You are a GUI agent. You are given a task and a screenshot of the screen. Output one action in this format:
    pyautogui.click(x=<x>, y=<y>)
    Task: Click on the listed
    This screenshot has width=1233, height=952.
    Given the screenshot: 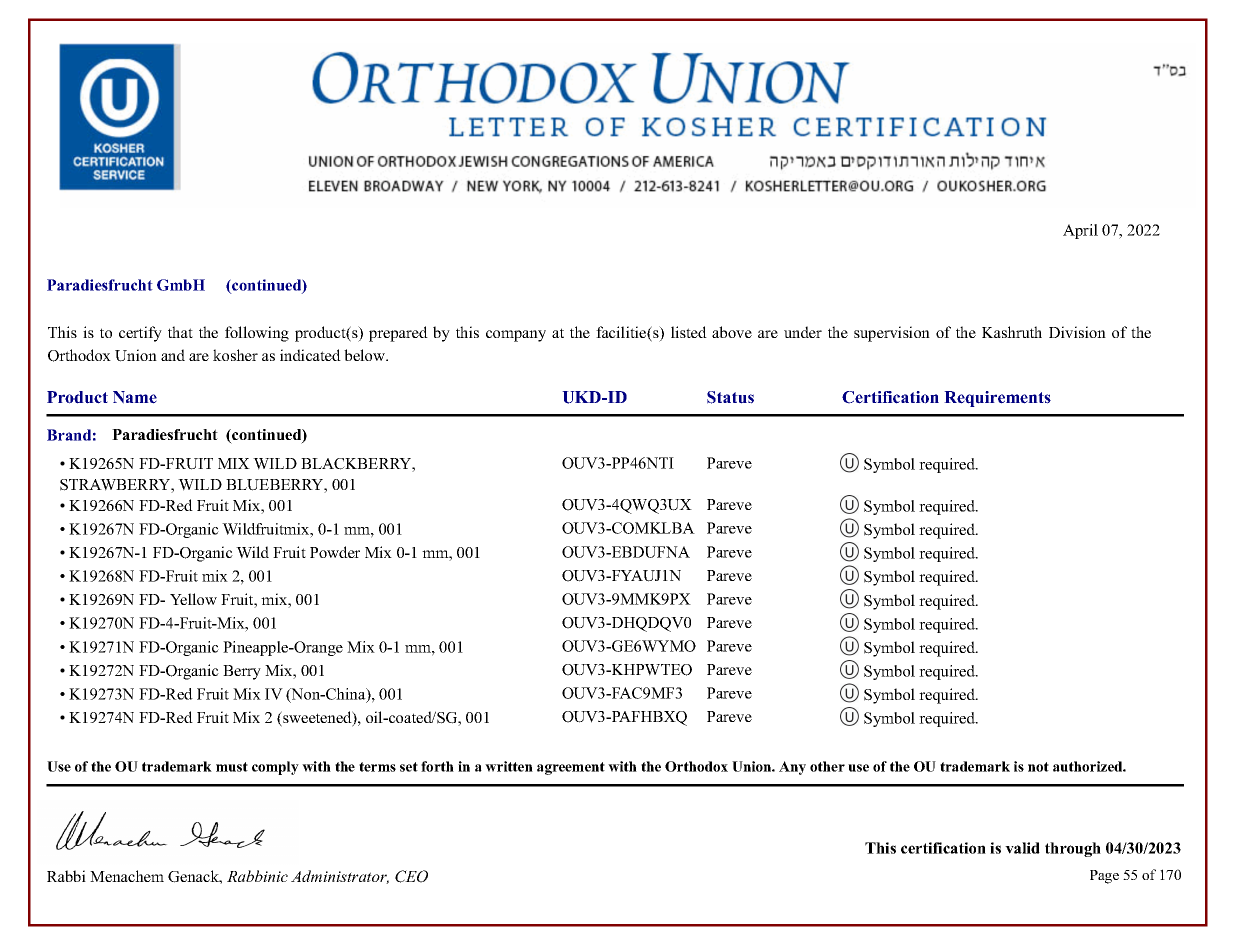 What is the action you would take?
    pyautogui.click(x=689, y=332)
